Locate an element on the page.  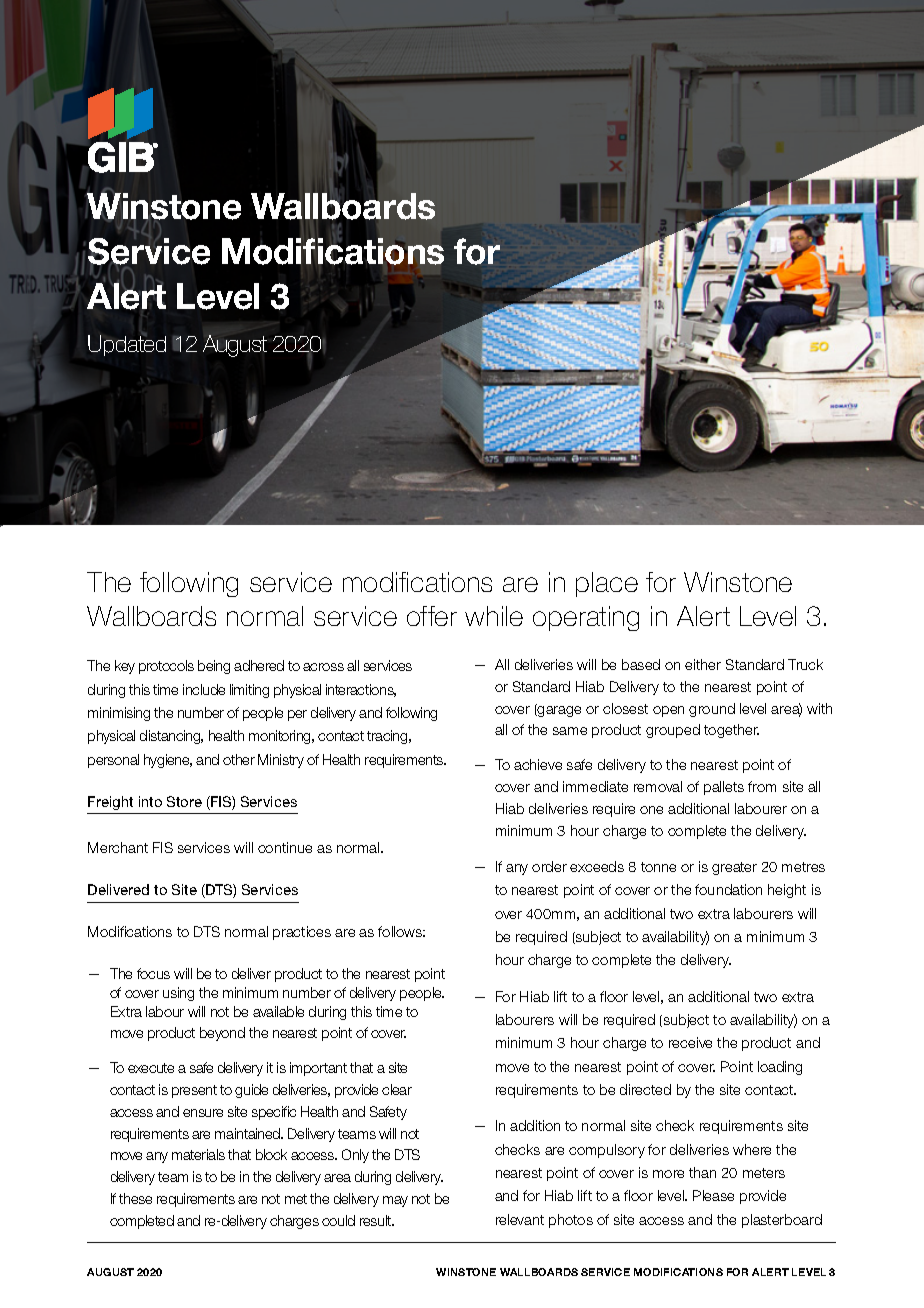
Store is located at coordinates (184, 801).
